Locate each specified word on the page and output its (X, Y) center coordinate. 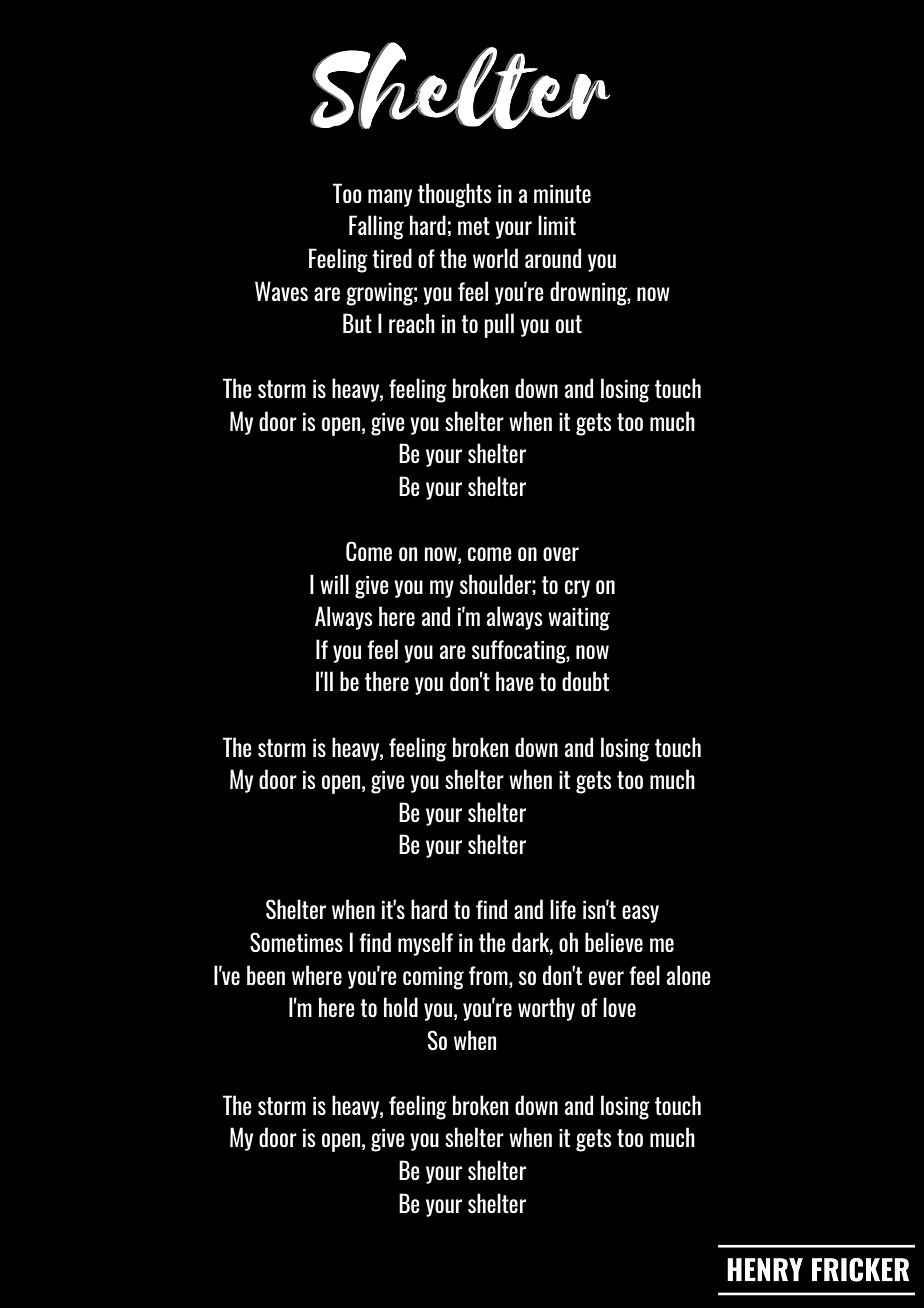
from (489, 975)
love (619, 1007)
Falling (376, 227)
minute (562, 194)
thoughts (455, 195)
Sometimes (296, 942)
